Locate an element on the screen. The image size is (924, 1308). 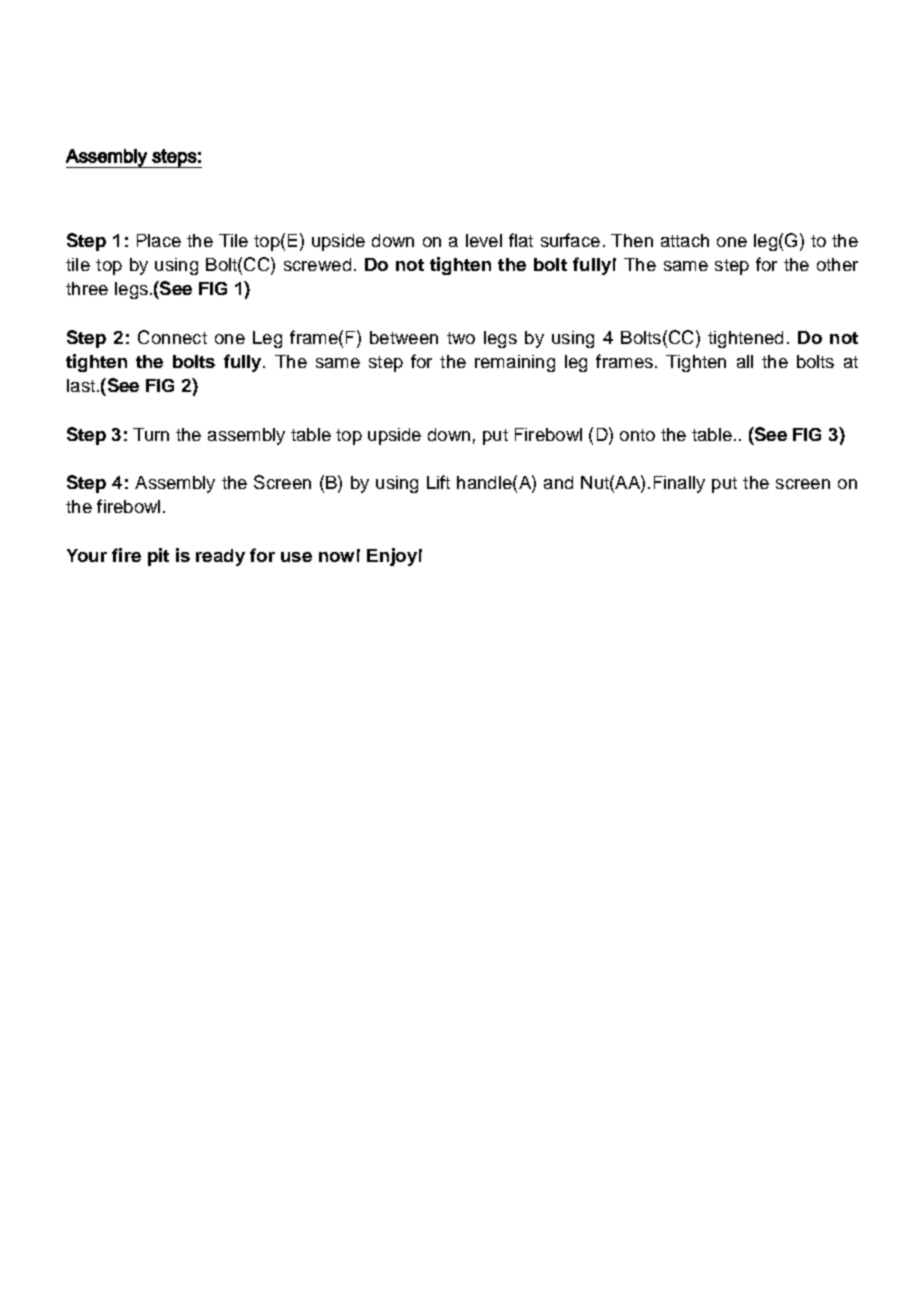
level is located at coordinates (484, 240).
